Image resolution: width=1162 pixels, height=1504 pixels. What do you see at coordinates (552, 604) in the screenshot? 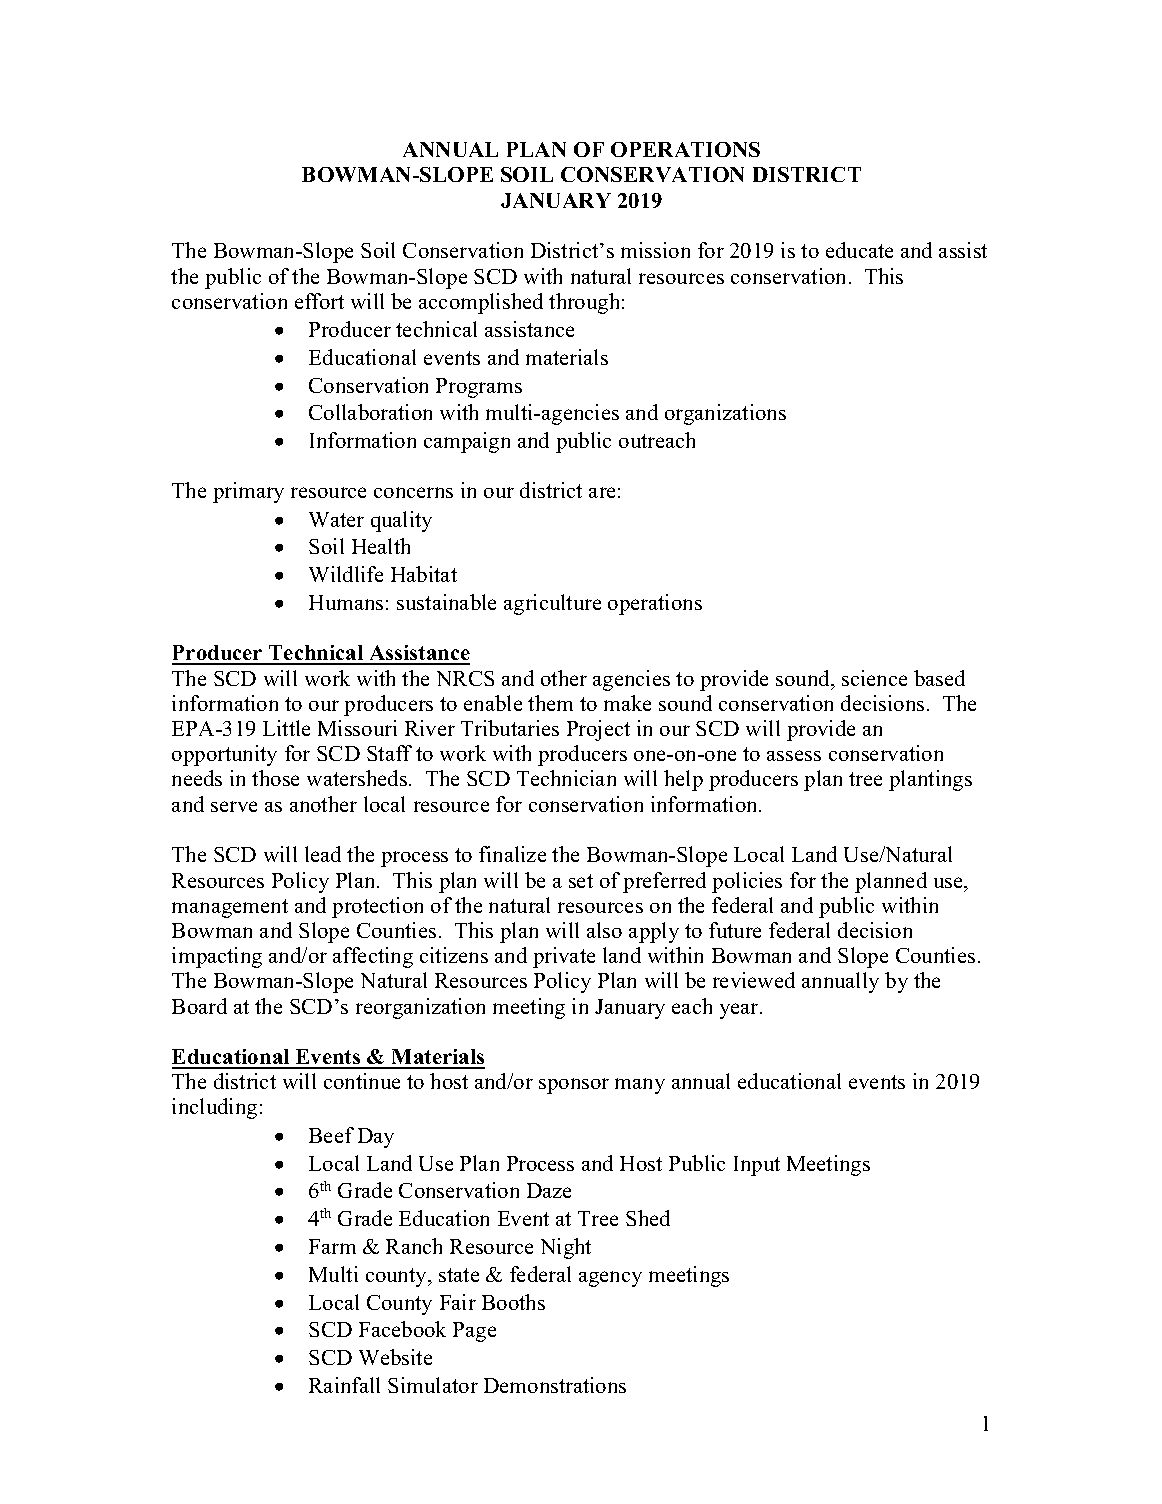
I see `agriculture` at bounding box center [552, 604].
